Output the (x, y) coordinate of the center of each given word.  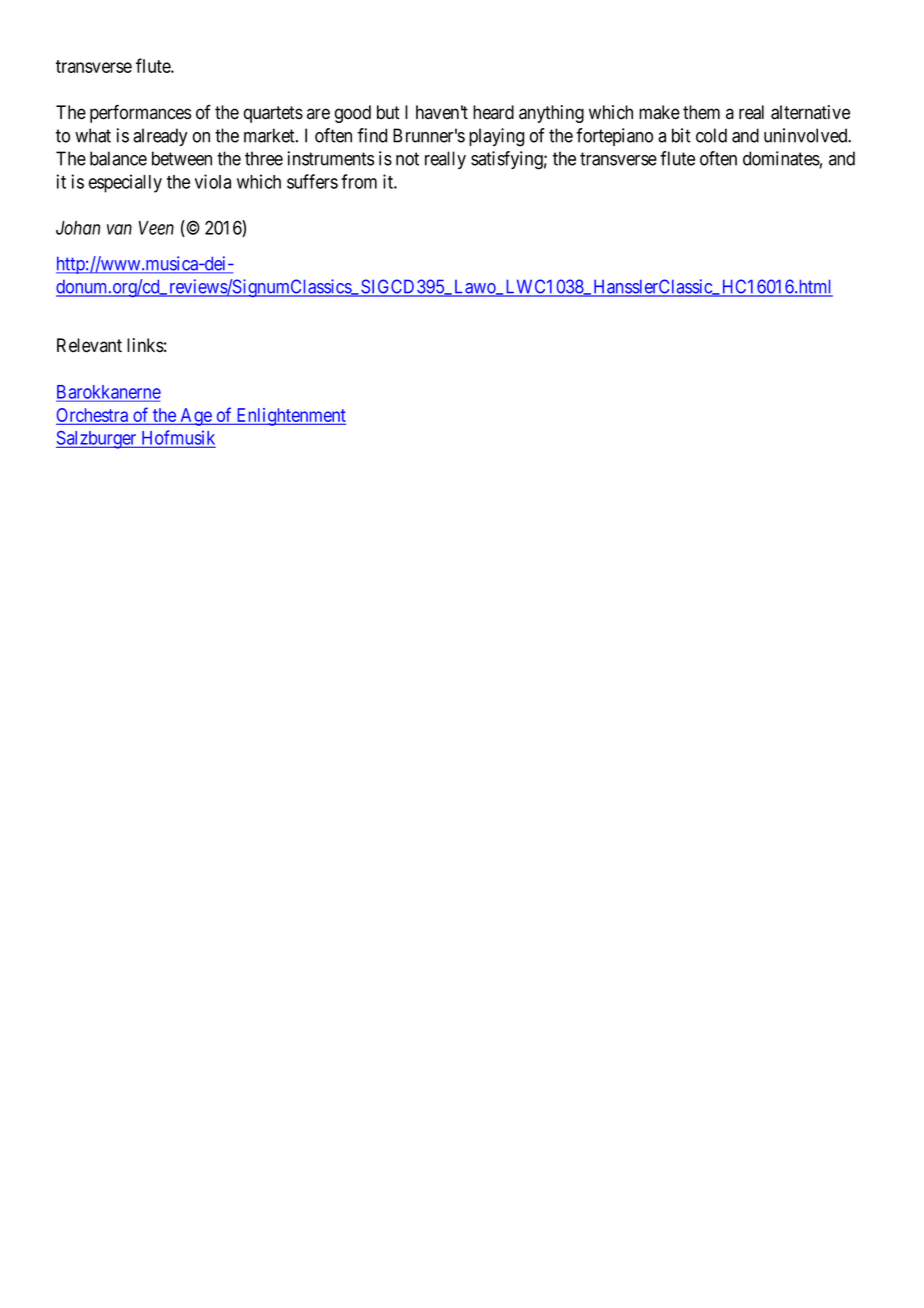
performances (140, 113)
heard (493, 112)
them (701, 112)
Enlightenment (290, 417)
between (182, 158)
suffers (312, 181)
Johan (78, 228)
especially (125, 183)
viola (213, 181)
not (407, 159)
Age (196, 417)
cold (711, 135)
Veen (156, 228)
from (359, 181)
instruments (331, 158)
